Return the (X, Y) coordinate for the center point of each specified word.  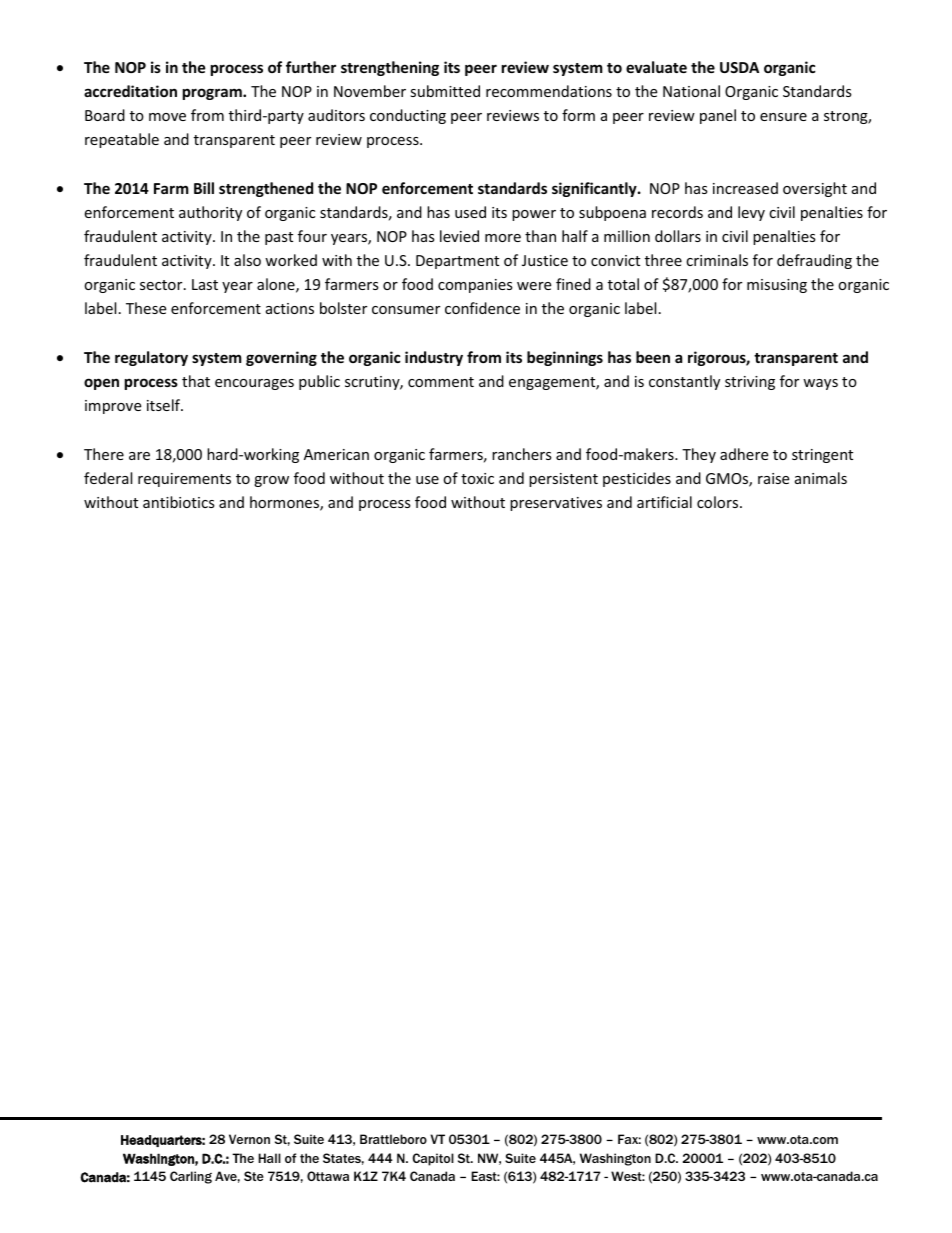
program (213, 94)
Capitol (433, 1159)
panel (718, 116)
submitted (445, 91)
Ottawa (328, 1176)
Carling (191, 1177)
